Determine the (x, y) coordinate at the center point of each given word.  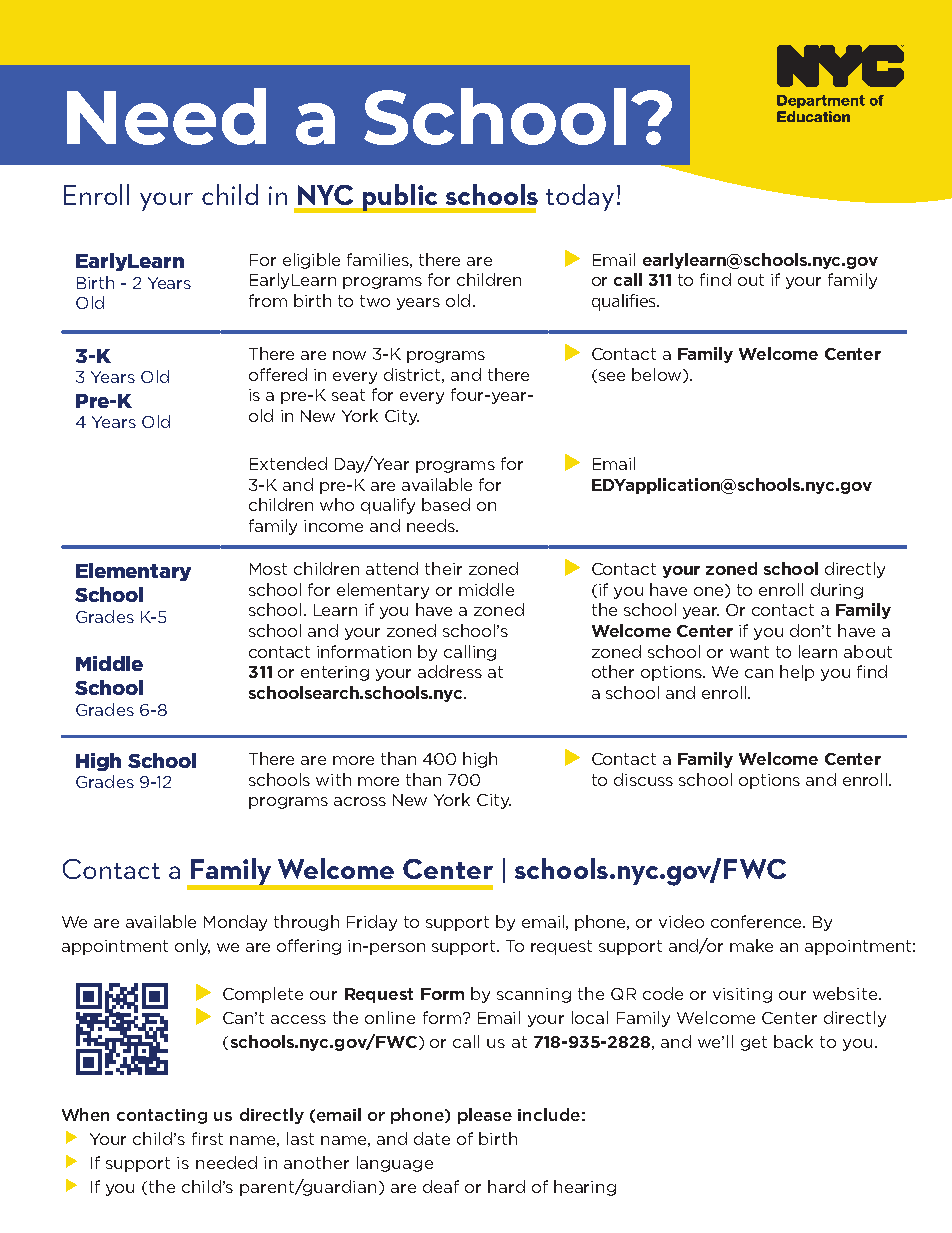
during (837, 591)
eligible (311, 261)
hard (506, 1186)
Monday (235, 923)
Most (268, 569)
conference (757, 921)
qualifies (625, 302)
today (580, 197)
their (443, 568)
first (207, 1138)
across (360, 801)
